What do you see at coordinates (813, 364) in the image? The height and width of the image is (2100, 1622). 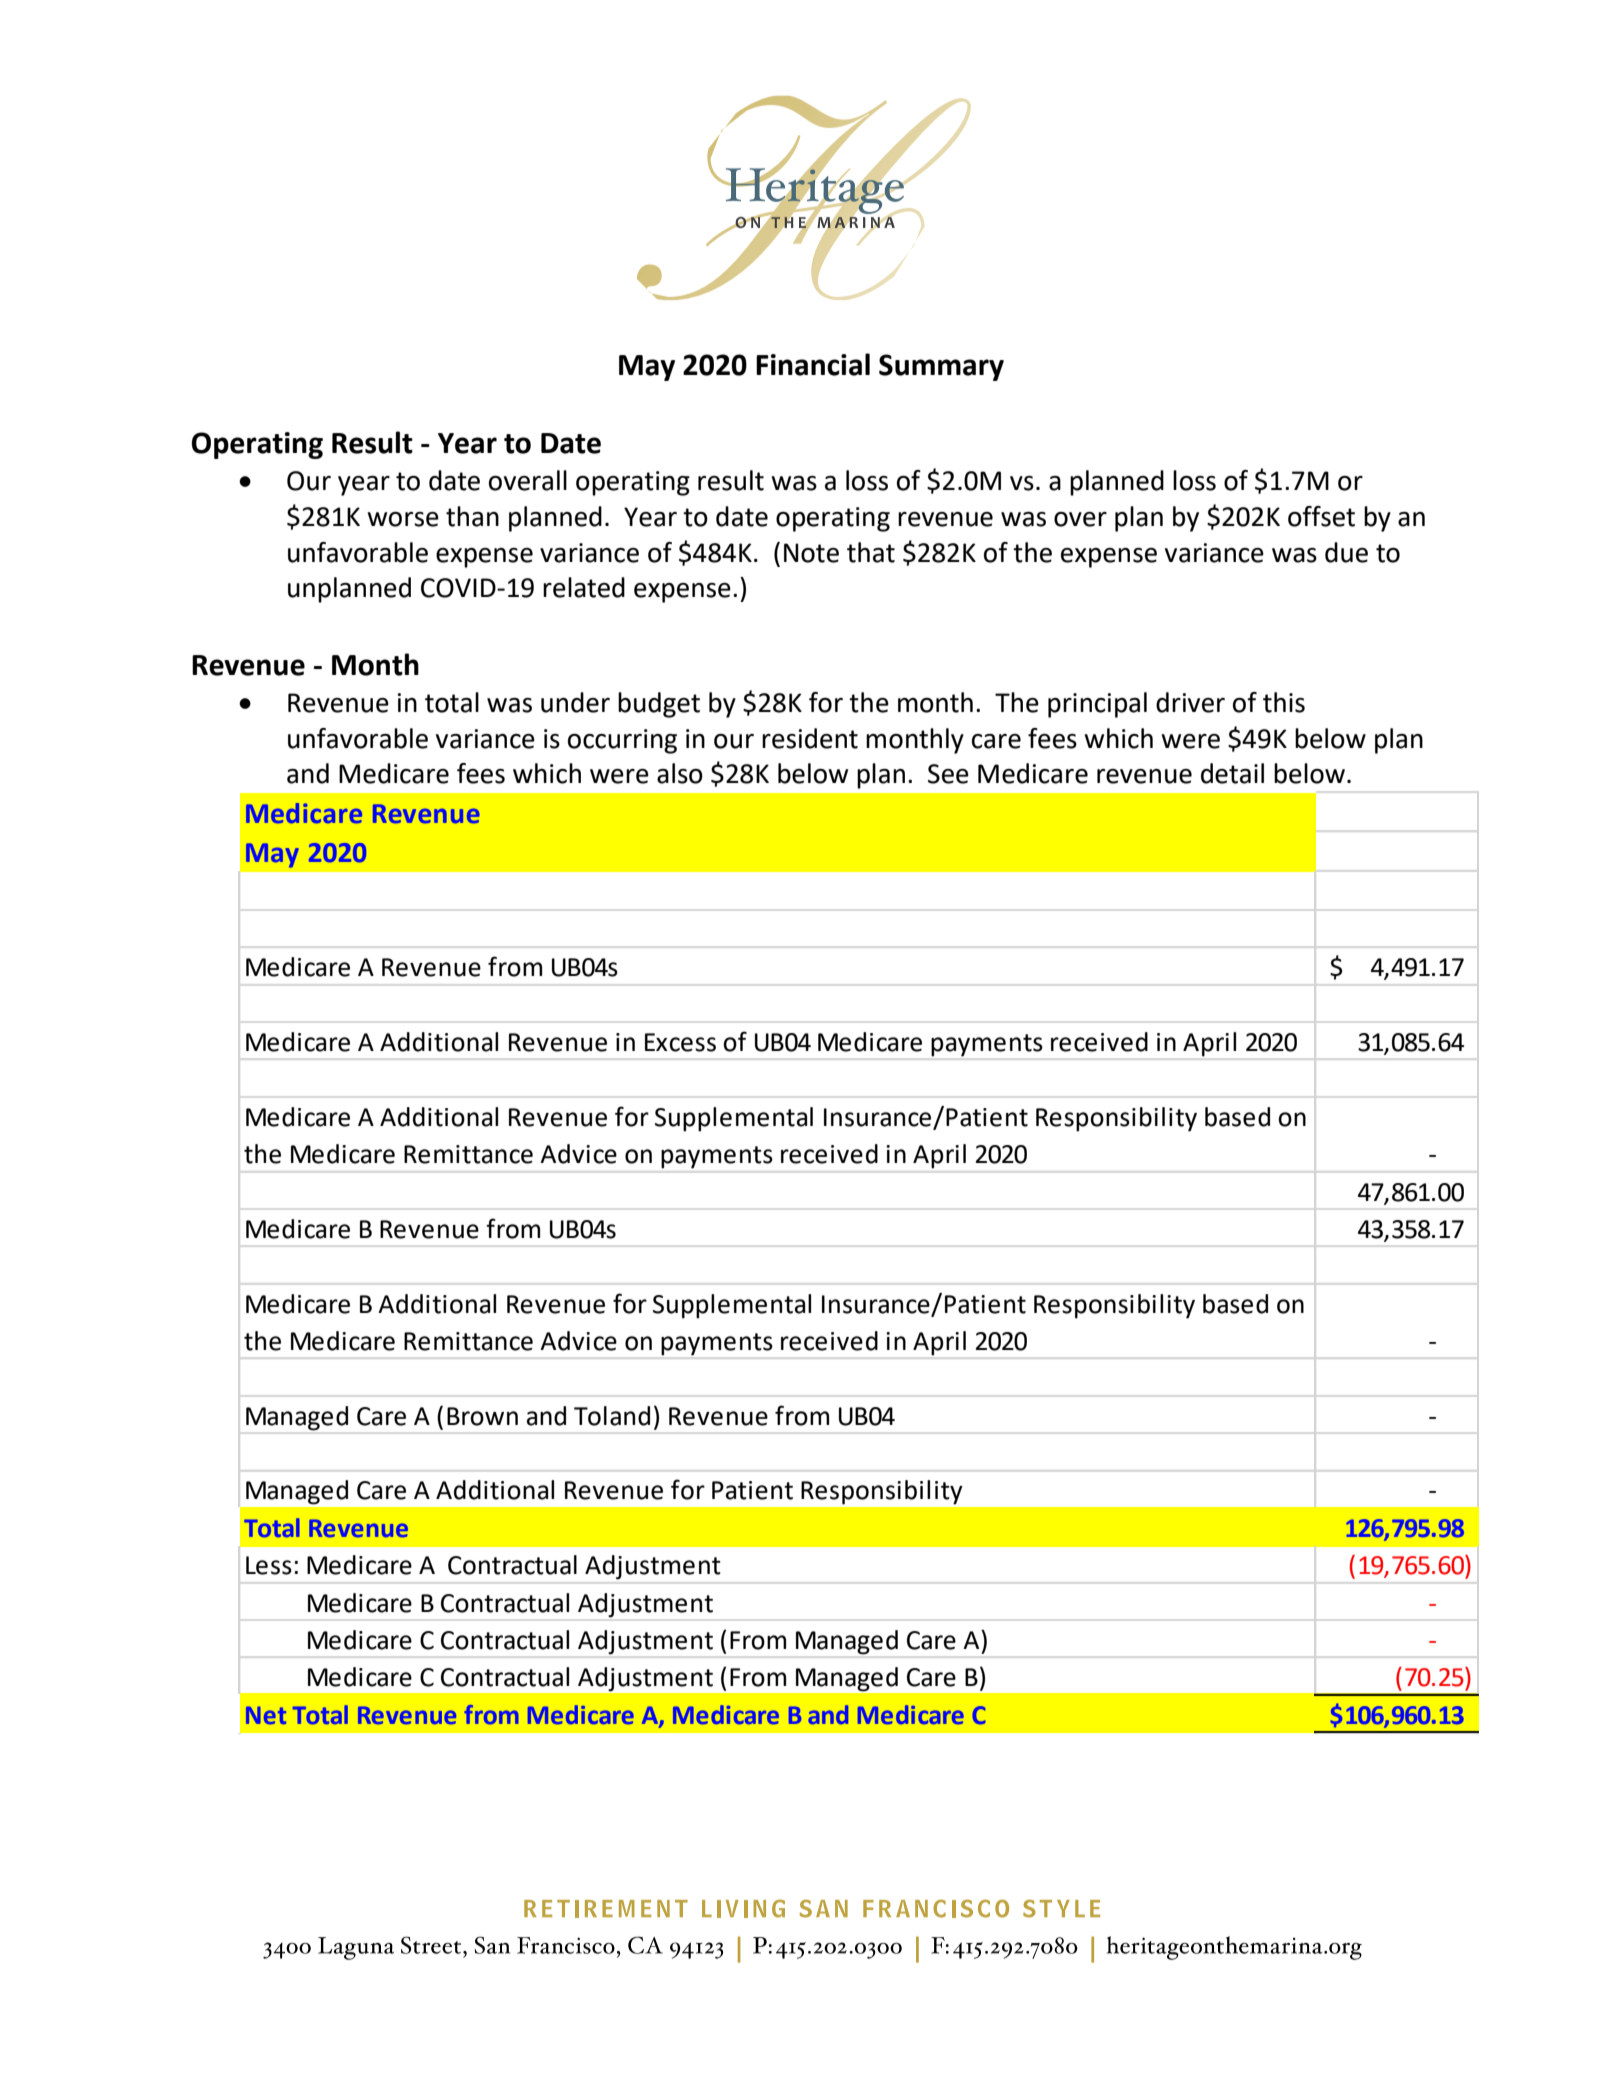 I see `Financial` at bounding box center [813, 364].
